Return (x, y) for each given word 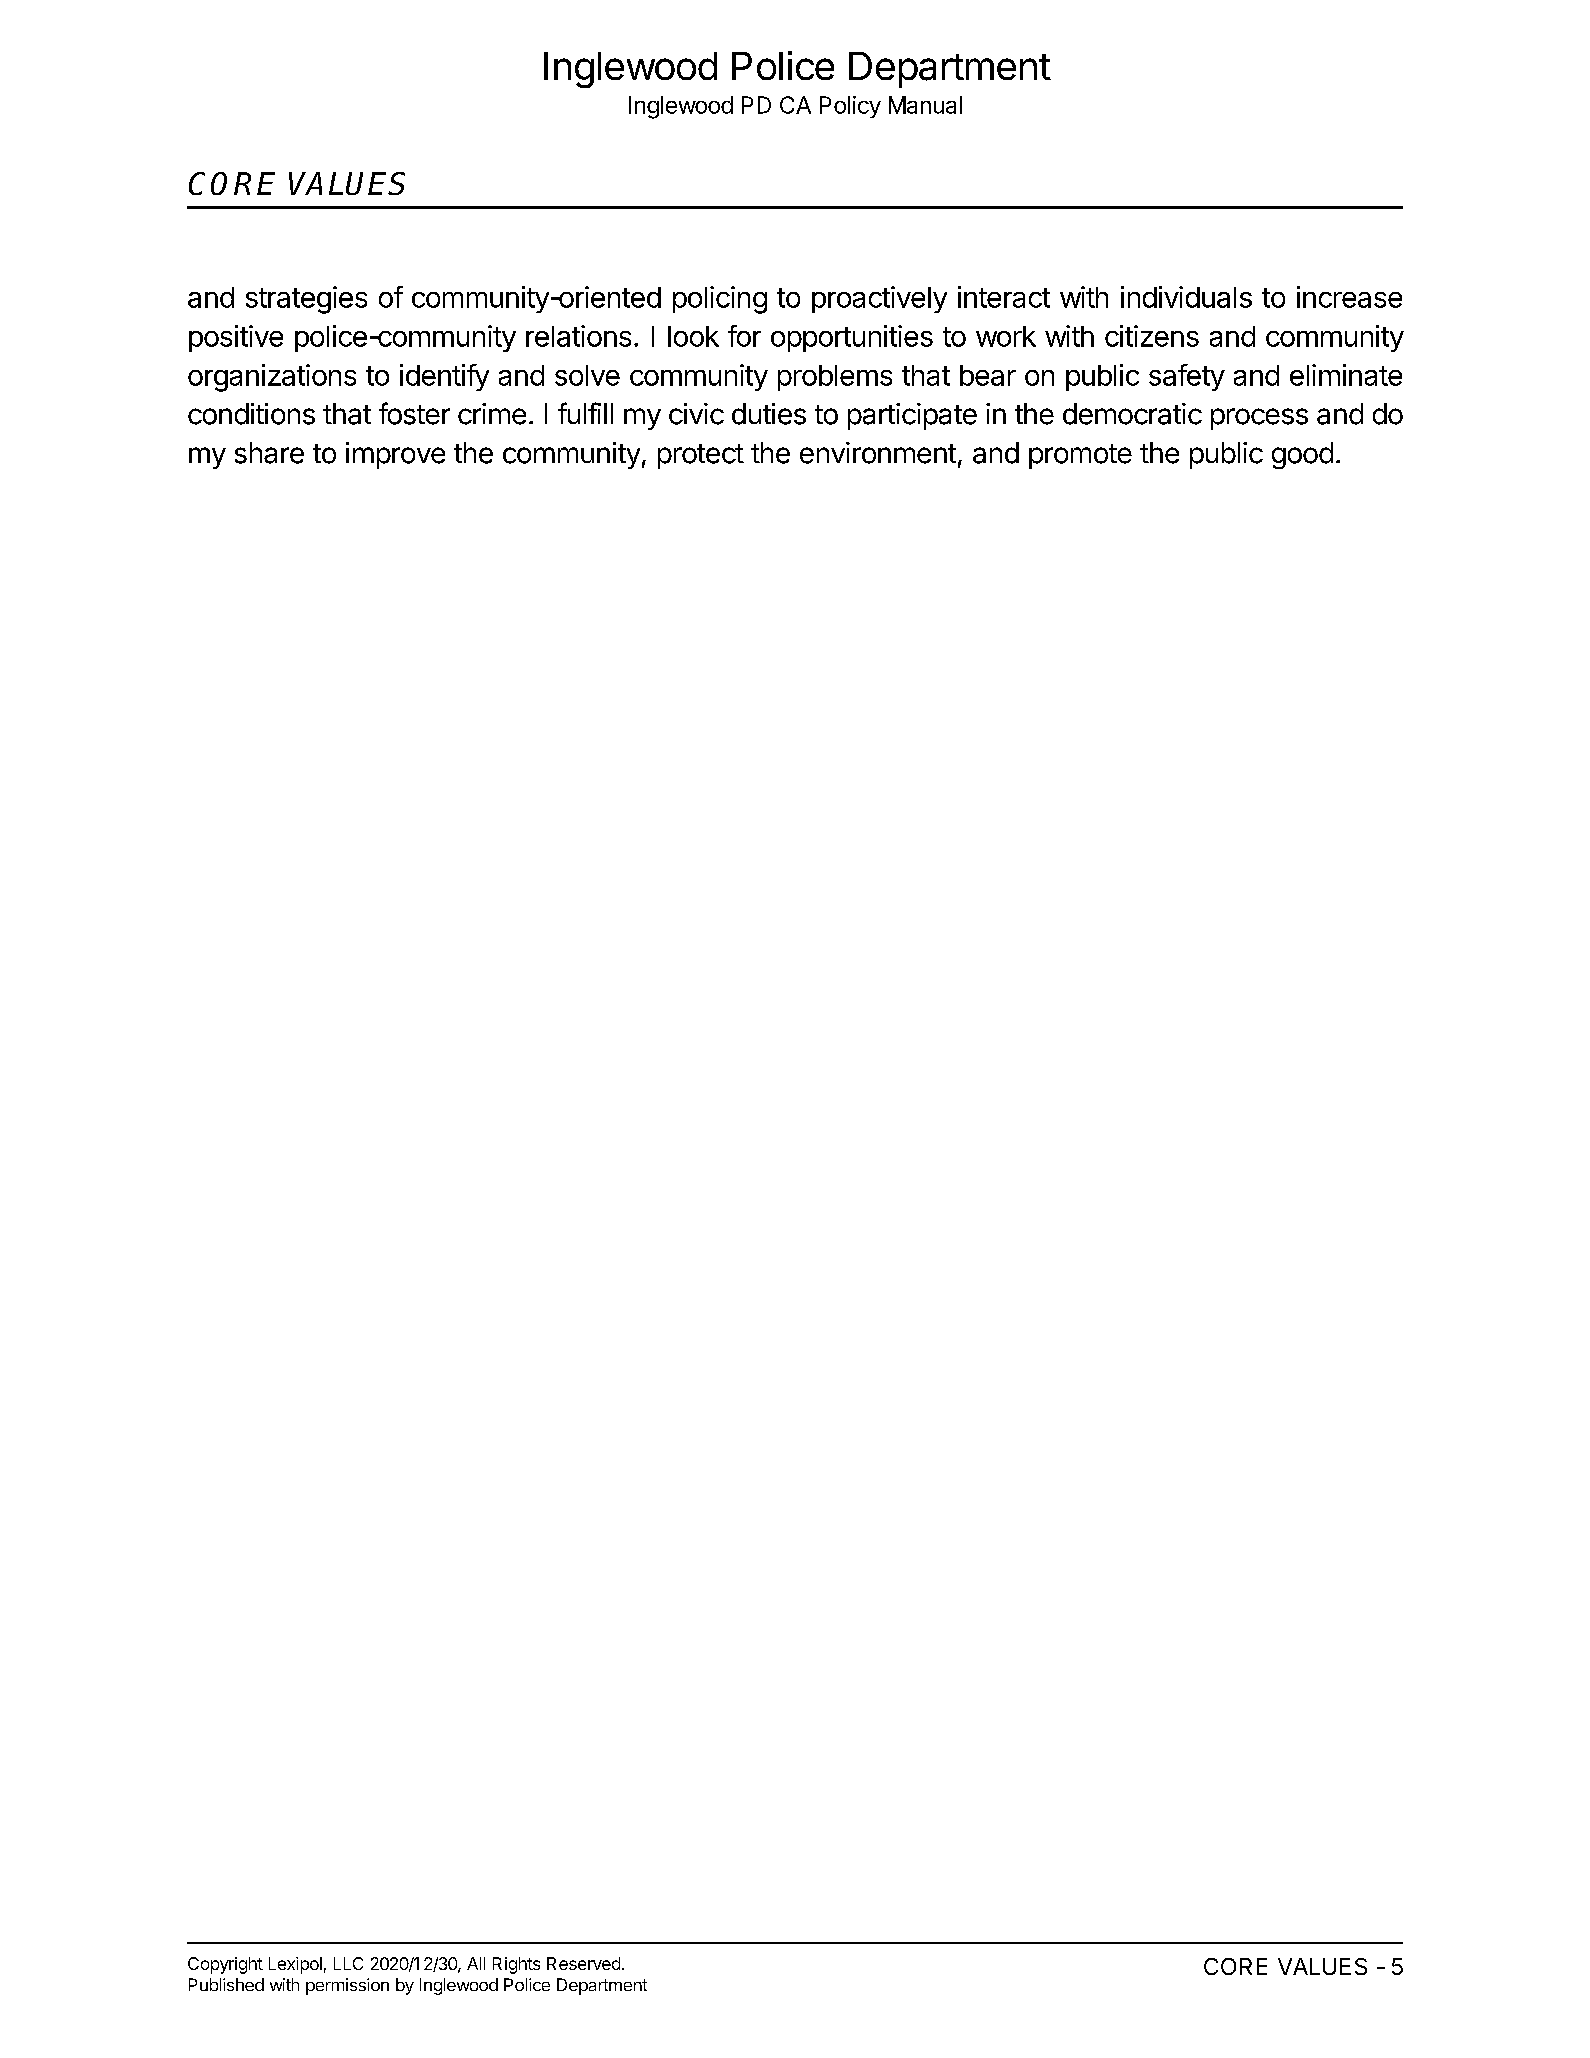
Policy (850, 107)
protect (701, 456)
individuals (1186, 297)
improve (395, 455)
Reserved (583, 1963)
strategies (306, 300)
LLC (348, 1963)
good (1302, 455)
